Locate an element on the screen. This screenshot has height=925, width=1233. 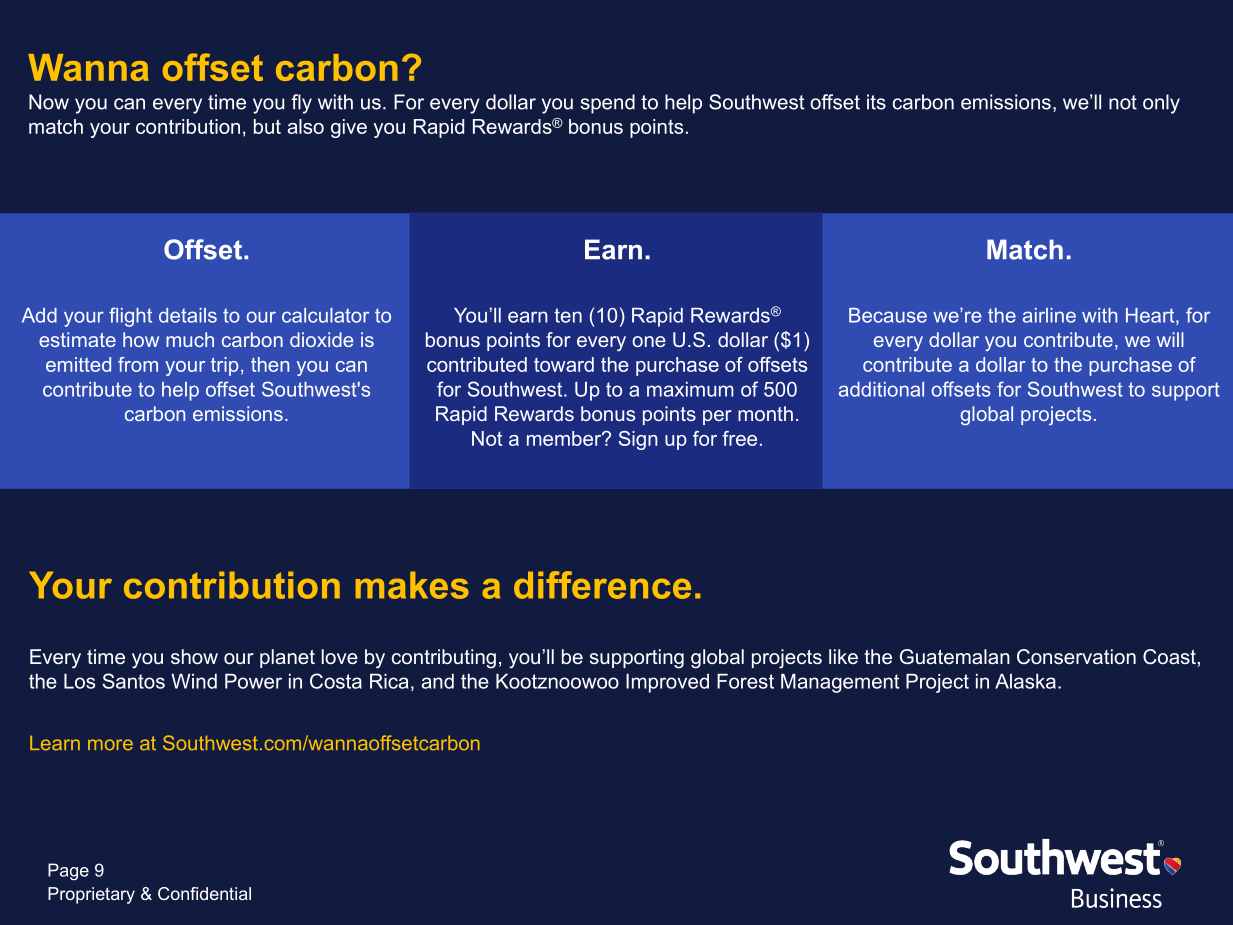
Improved is located at coordinates (667, 683).
